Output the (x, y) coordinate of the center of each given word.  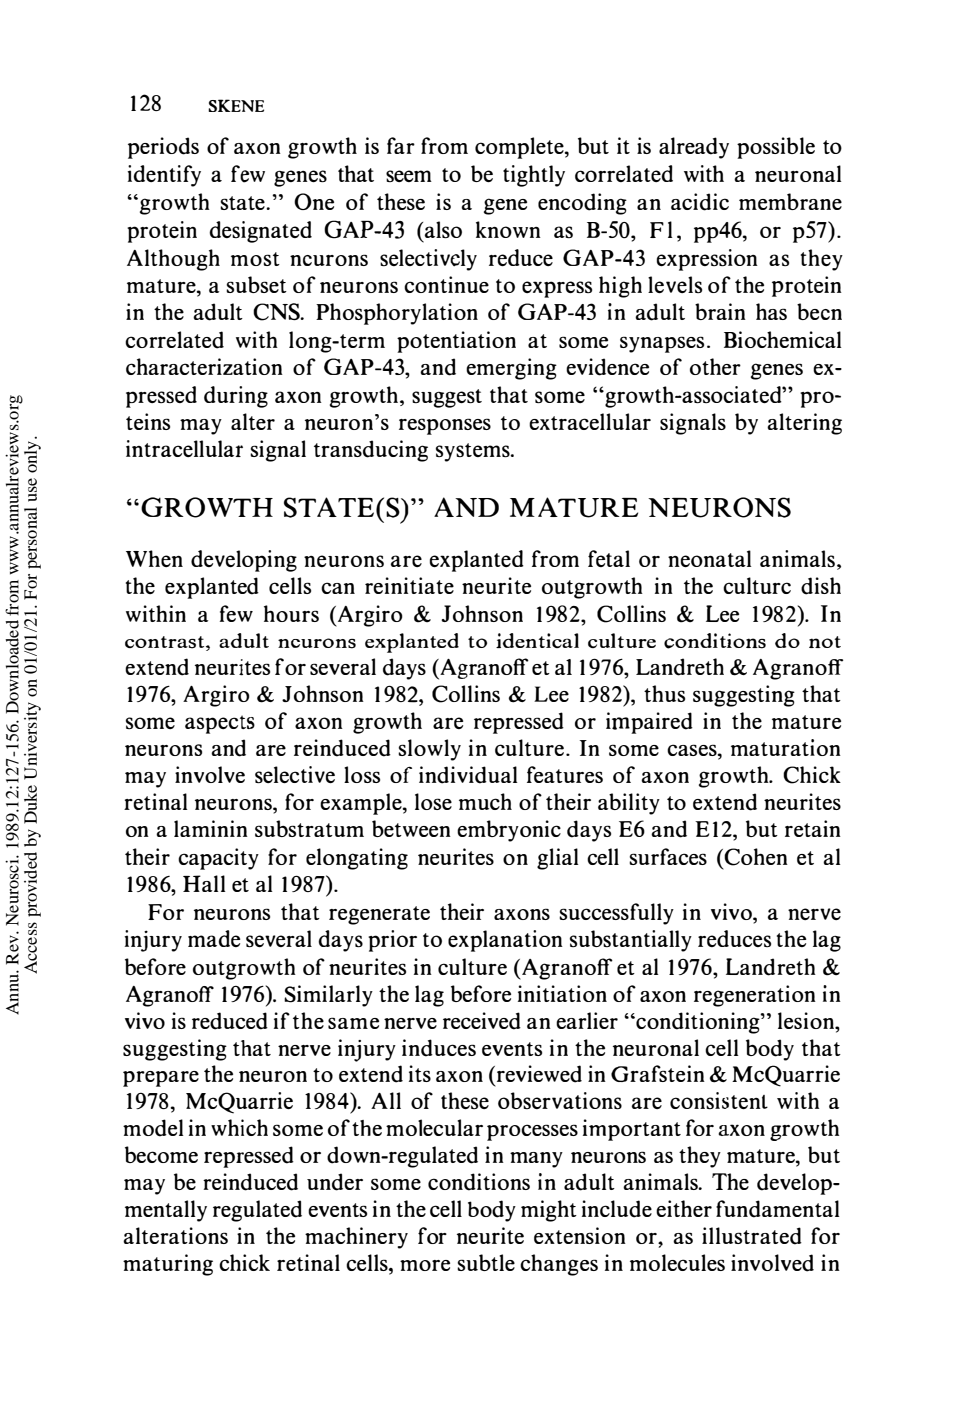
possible (776, 148)
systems (474, 452)
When (154, 558)
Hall (204, 883)
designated (260, 232)
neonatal (709, 558)
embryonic (509, 831)
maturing (168, 1265)
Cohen (756, 857)
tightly (534, 176)
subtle (486, 1262)
